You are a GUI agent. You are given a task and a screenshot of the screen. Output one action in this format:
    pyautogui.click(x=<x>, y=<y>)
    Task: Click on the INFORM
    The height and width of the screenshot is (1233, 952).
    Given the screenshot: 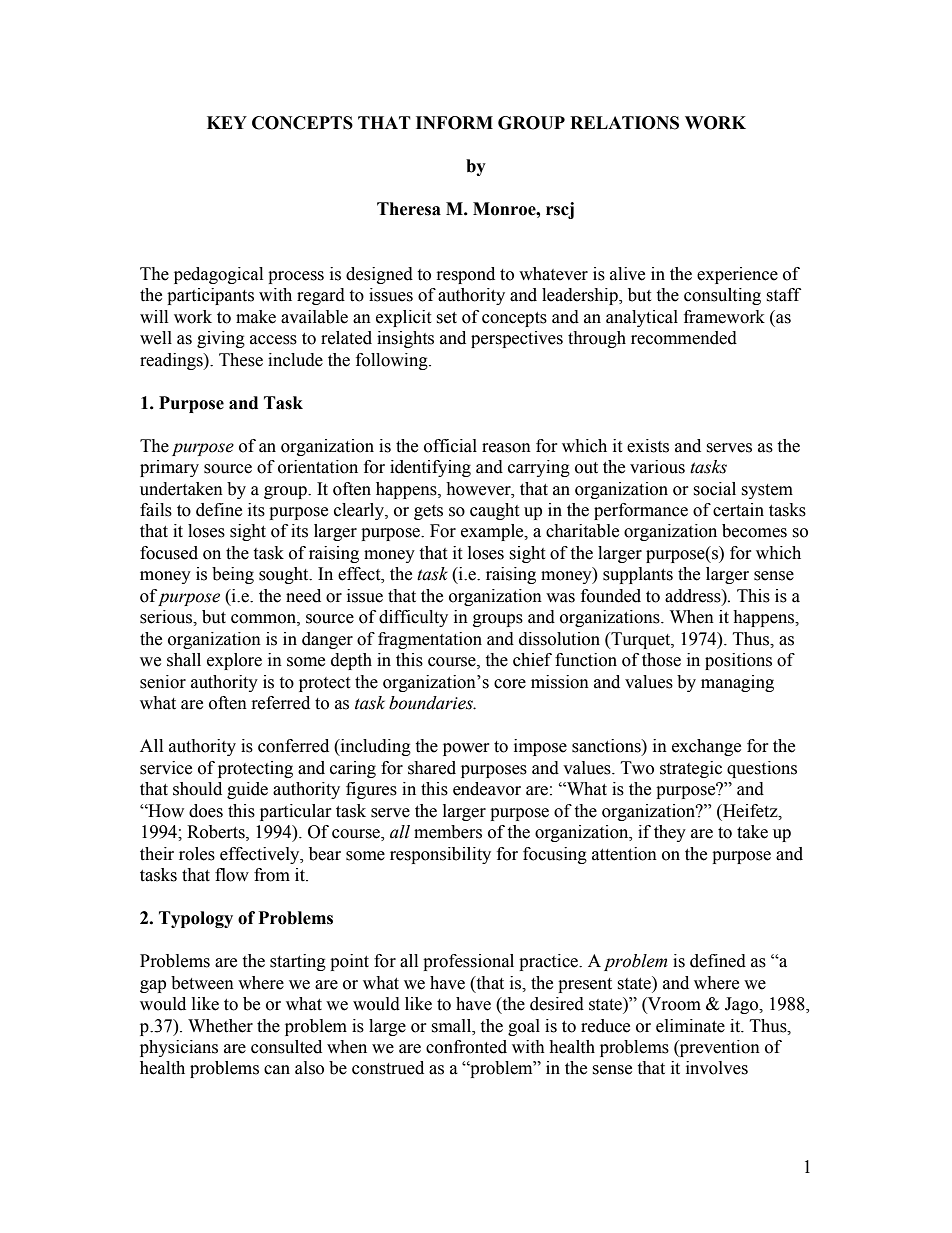 What is the action you would take?
    pyautogui.click(x=454, y=123)
